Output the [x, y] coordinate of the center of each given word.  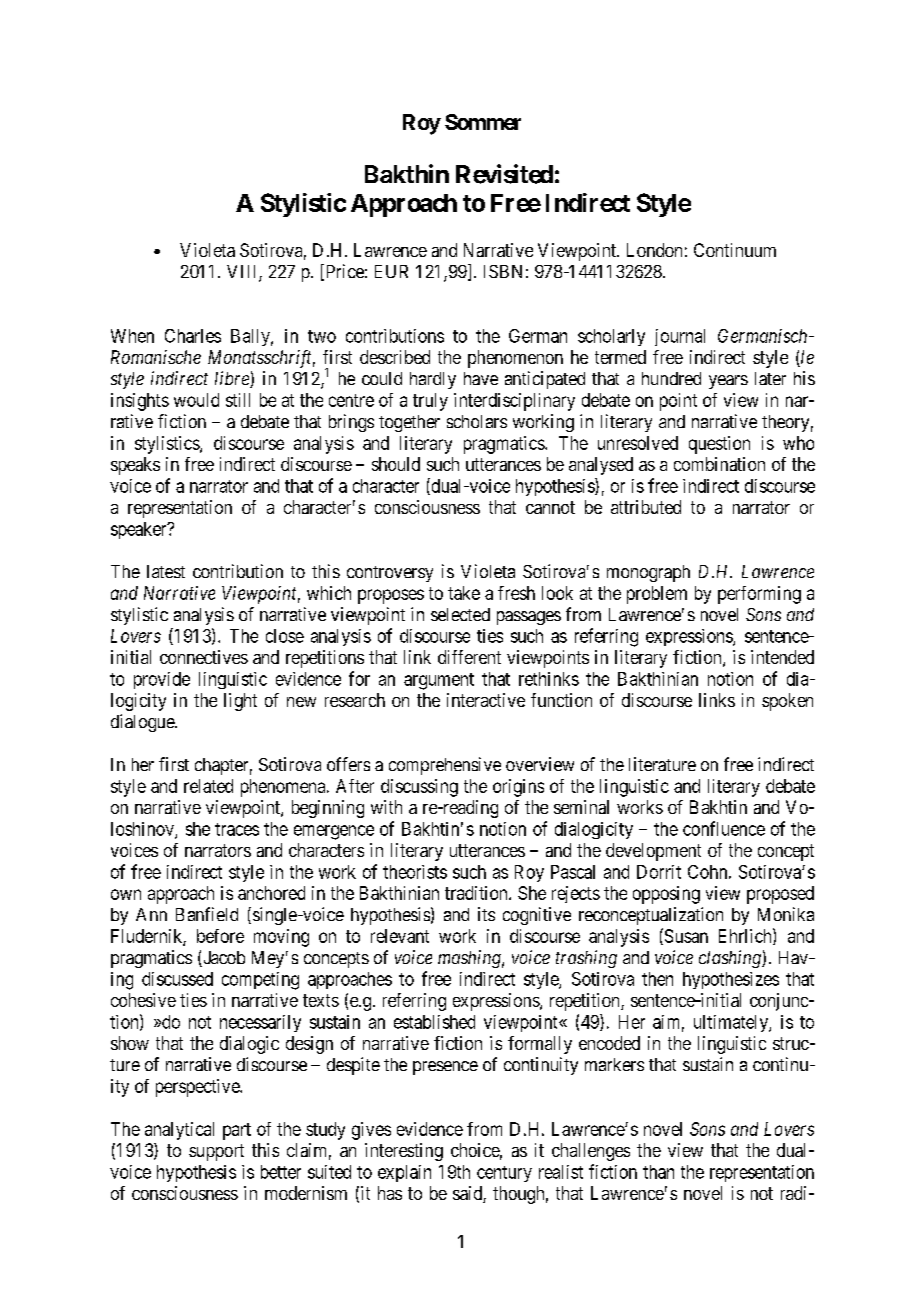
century [504, 1174]
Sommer [483, 122]
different [469, 657]
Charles [193, 336]
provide [162, 680]
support [216, 1152]
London [654, 250]
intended [782, 657]
